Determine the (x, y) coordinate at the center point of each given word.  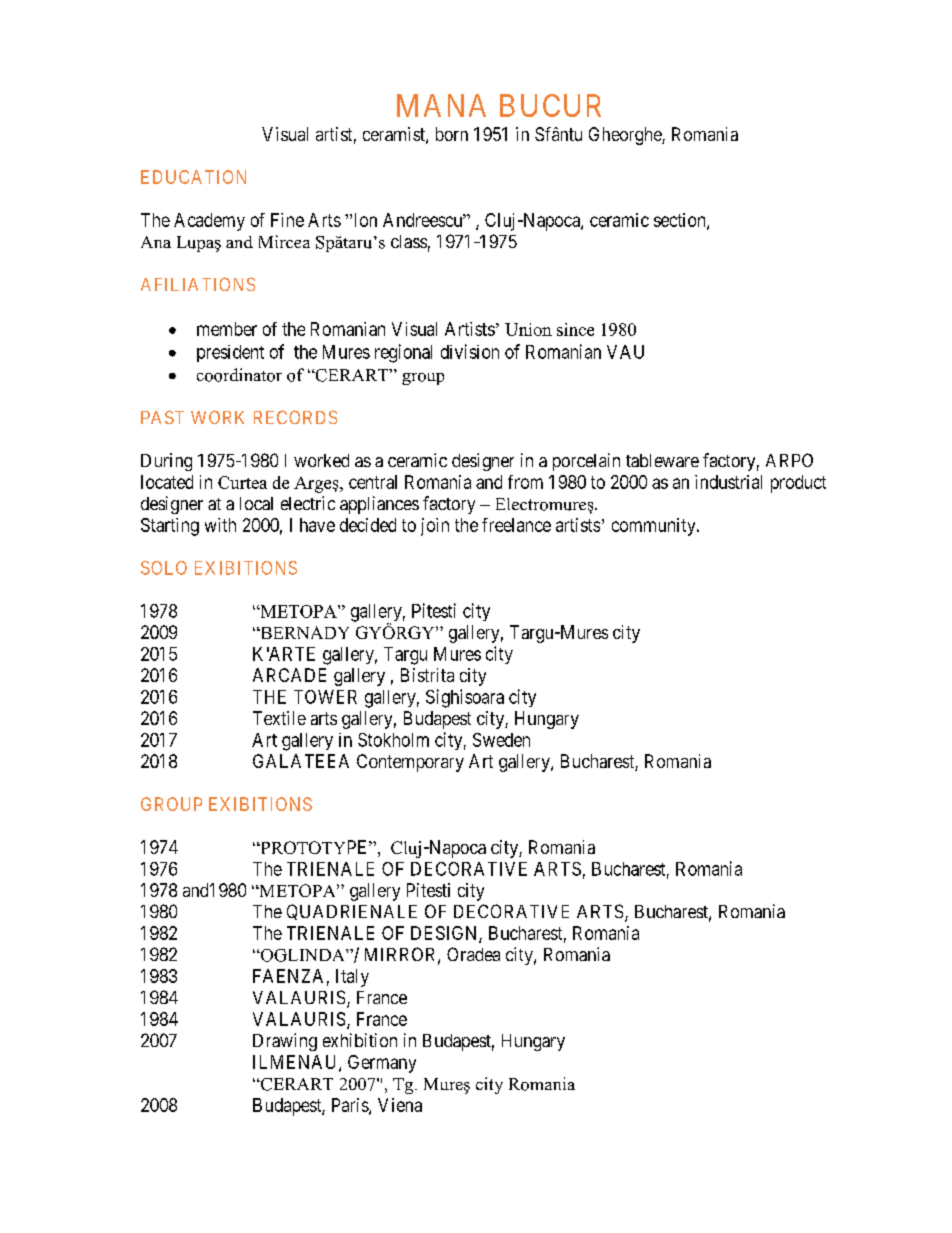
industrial (728, 482)
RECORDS (295, 417)
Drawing (285, 1042)
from (525, 482)
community (655, 527)
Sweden (501, 740)
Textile (279, 718)
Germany (382, 1064)
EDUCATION (193, 177)
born (452, 134)
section (681, 221)
